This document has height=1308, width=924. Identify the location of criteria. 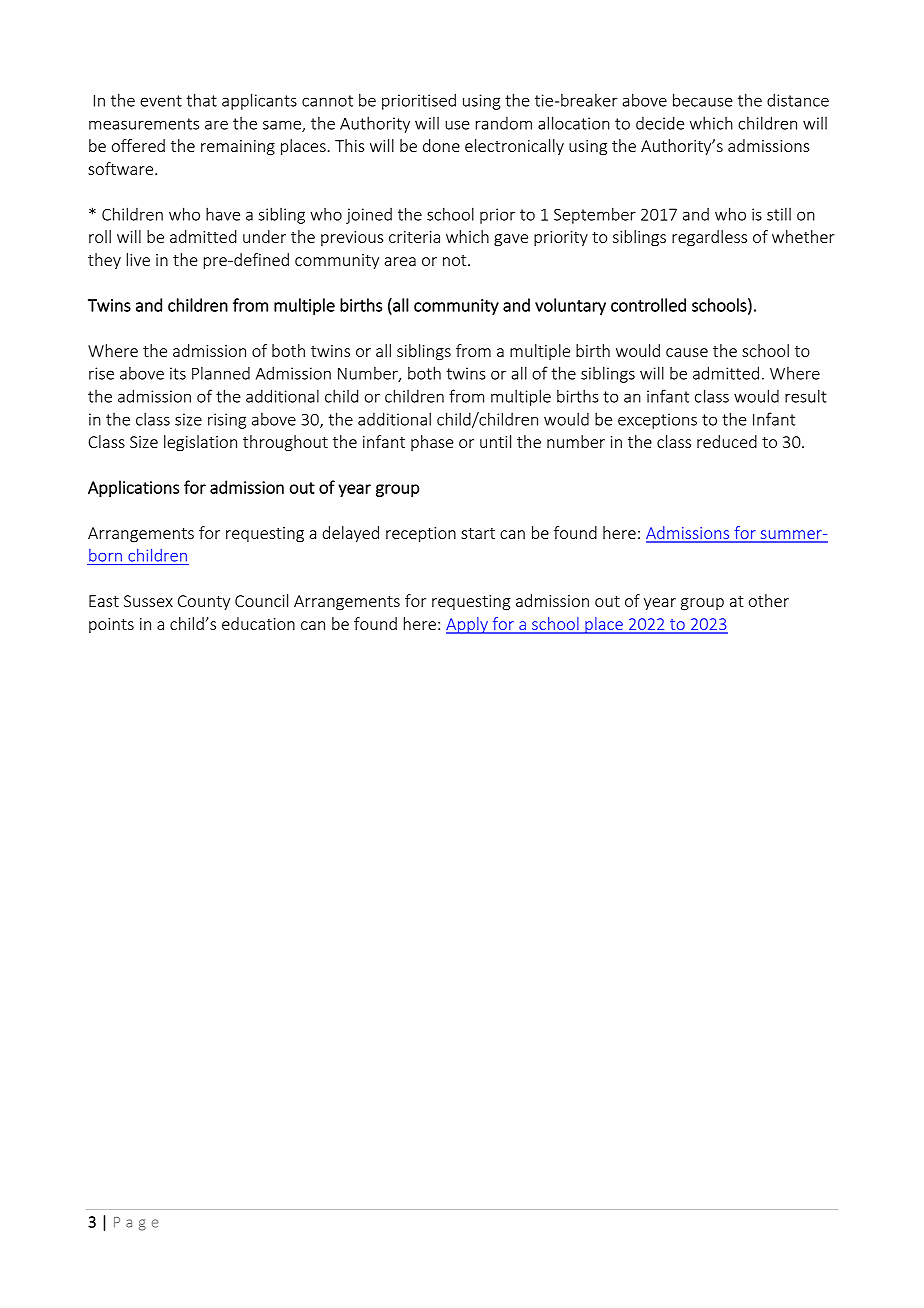
(414, 237).
